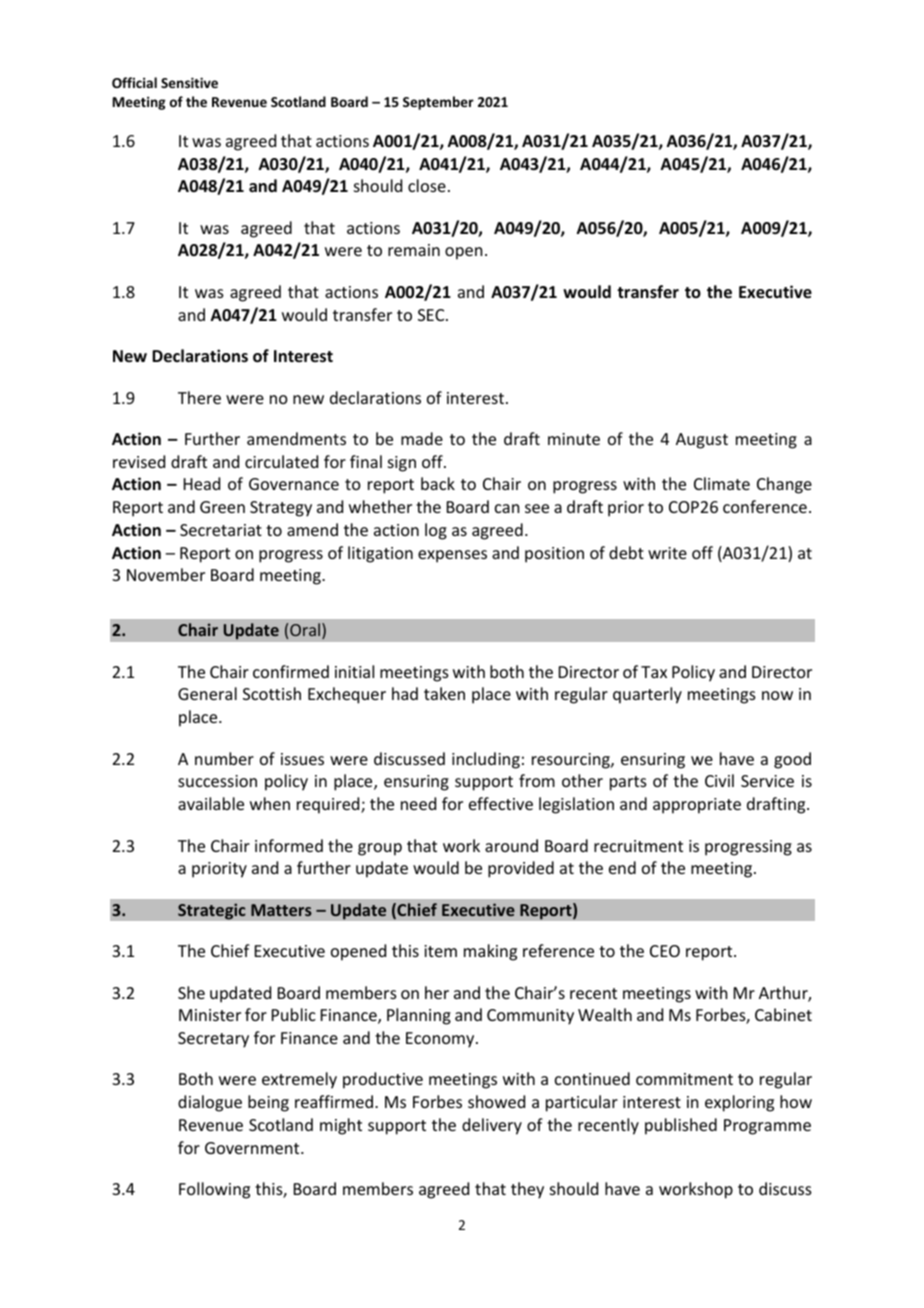 The height and width of the page is (1308, 924). What do you see at coordinates (427, 185) in the page?
I see `close` at bounding box center [427, 185].
